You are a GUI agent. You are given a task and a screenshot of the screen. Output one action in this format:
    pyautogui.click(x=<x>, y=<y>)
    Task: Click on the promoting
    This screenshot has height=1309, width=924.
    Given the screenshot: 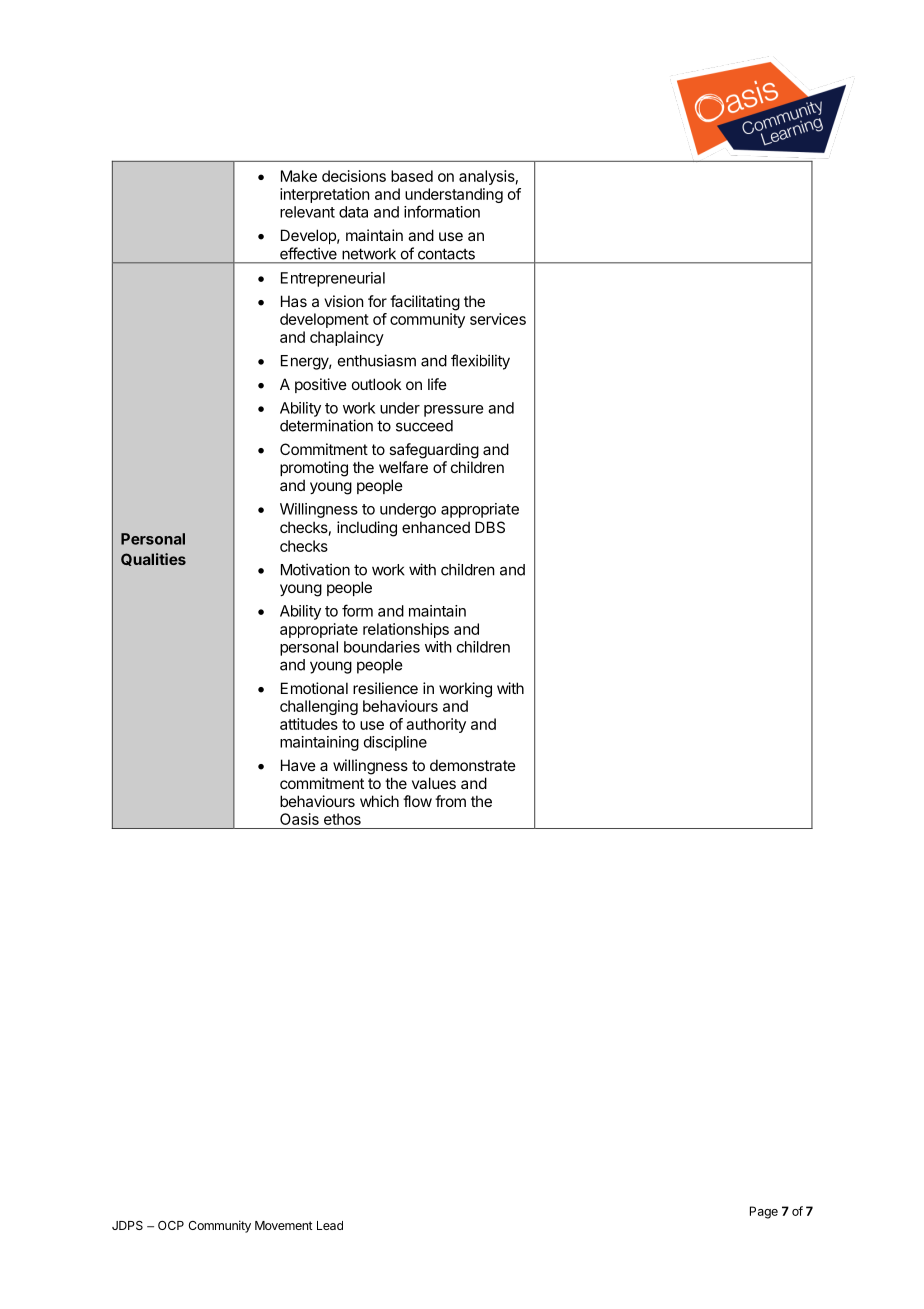 What is the action you would take?
    pyautogui.click(x=314, y=469)
